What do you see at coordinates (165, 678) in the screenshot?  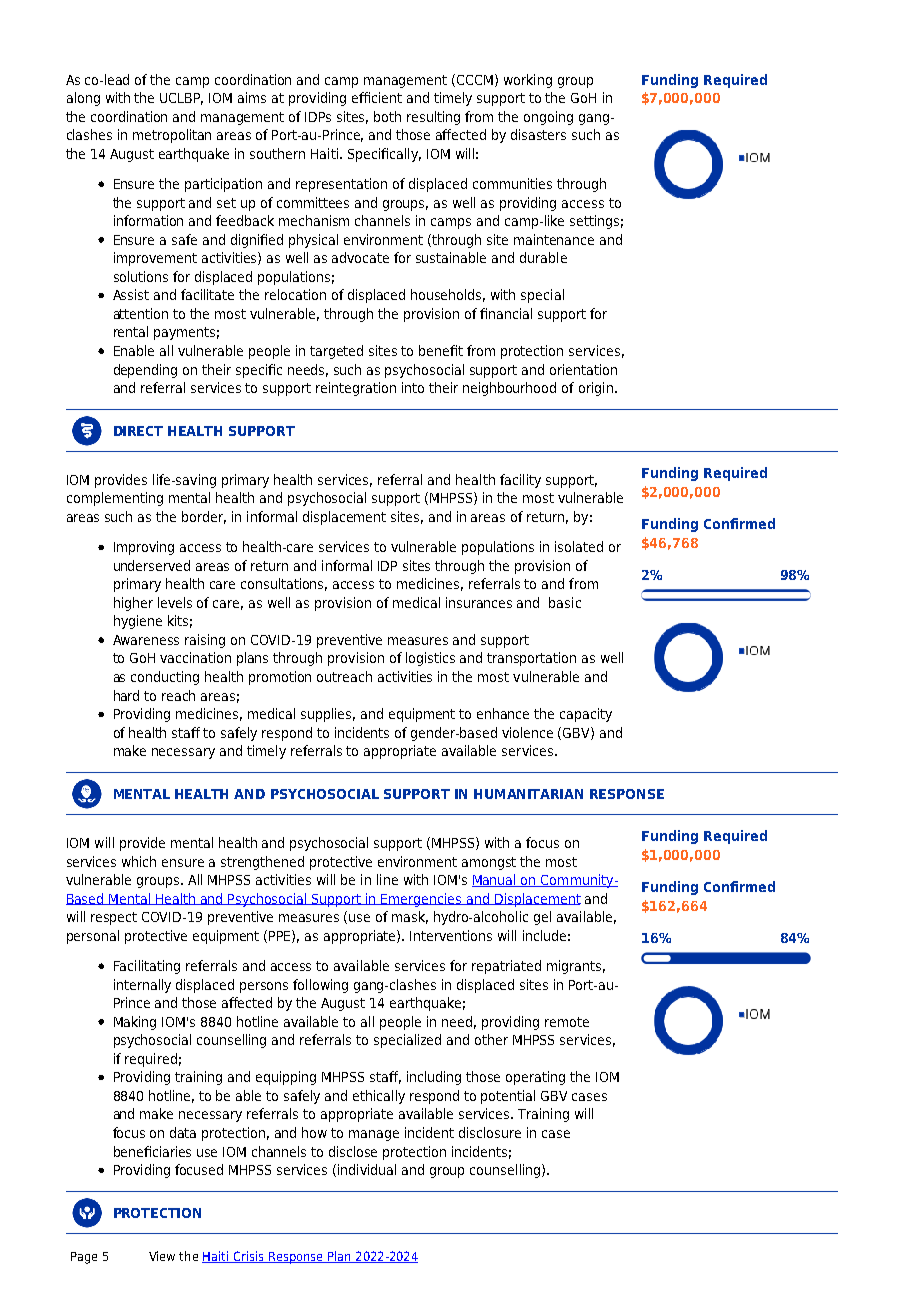 I see `conducting` at bounding box center [165, 678].
